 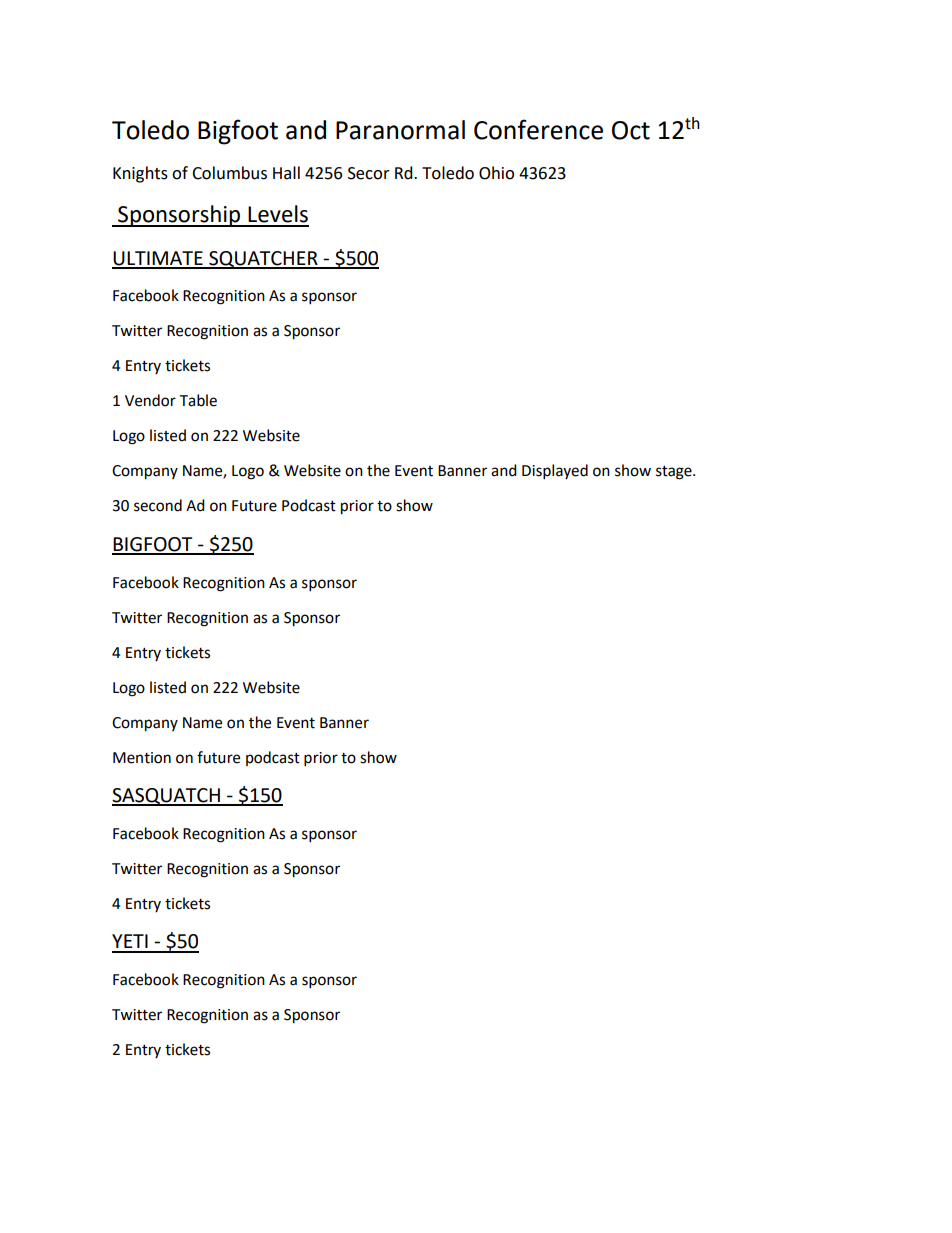 I want to click on Ohio, so click(x=496, y=173).
